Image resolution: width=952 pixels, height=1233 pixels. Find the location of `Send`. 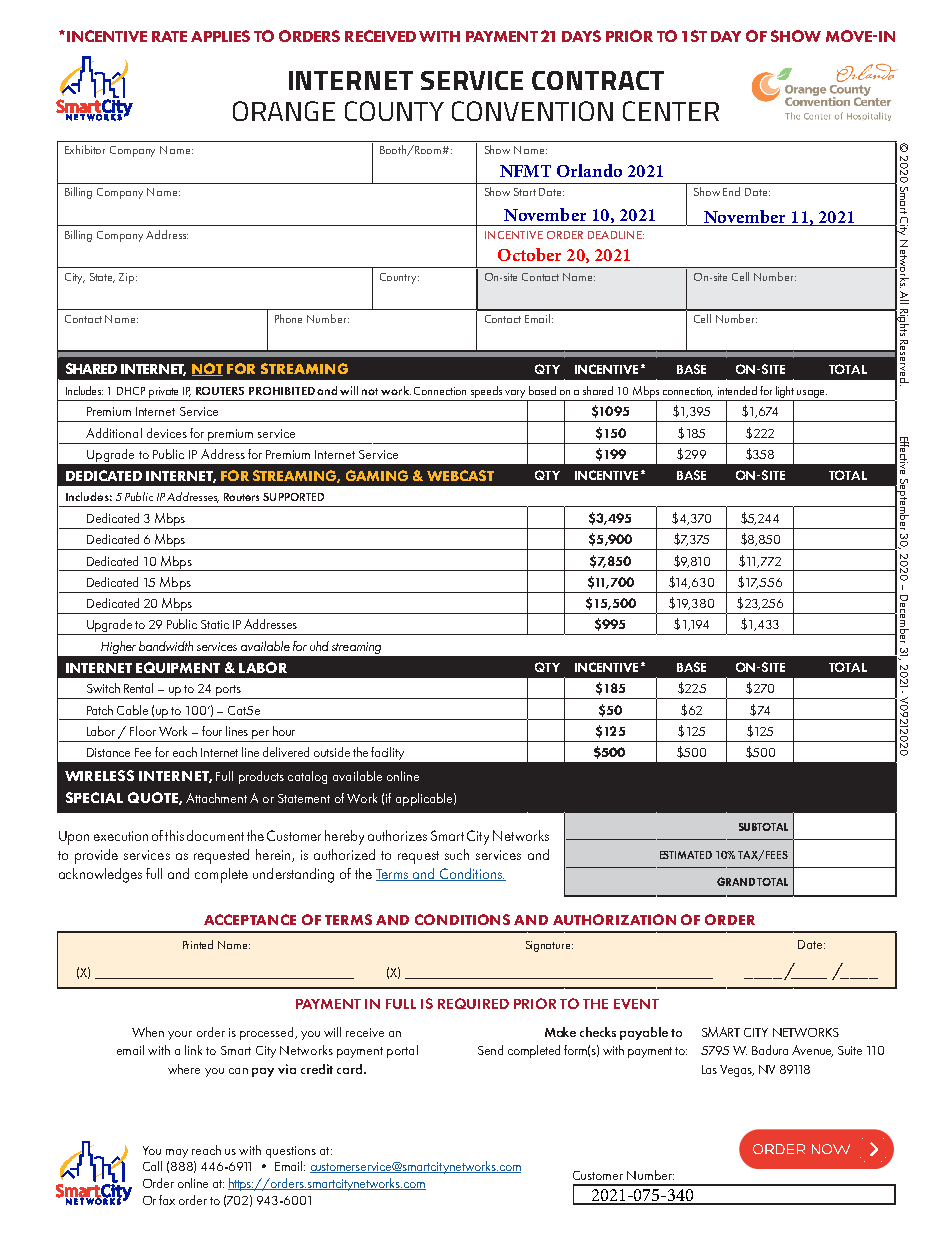

Send is located at coordinates (490, 1050).
